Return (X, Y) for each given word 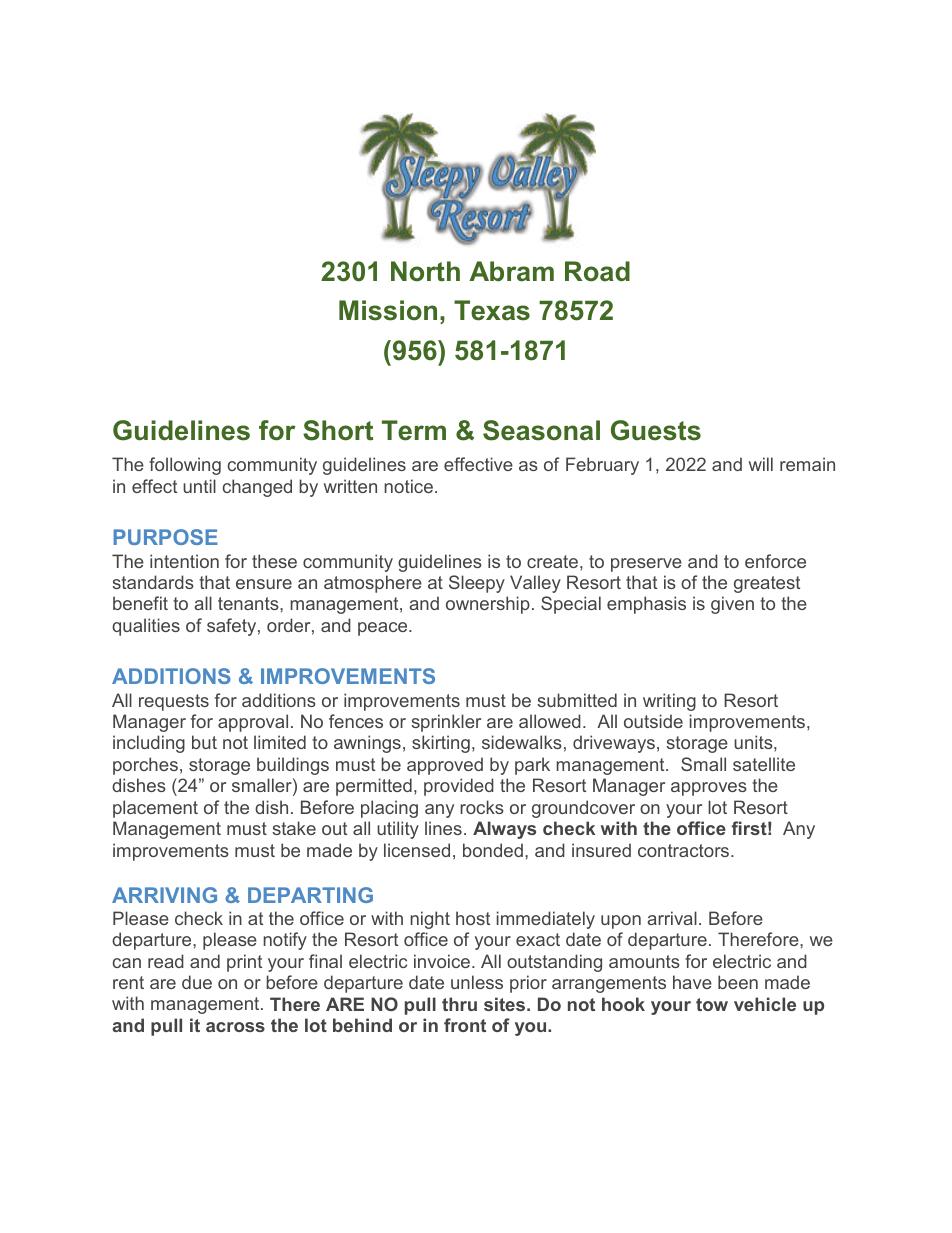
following (185, 466)
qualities (146, 627)
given (732, 605)
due (197, 982)
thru (459, 1004)
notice (408, 486)
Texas (492, 310)
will (761, 464)
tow (712, 1004)
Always (504, 830)
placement (155, 809)
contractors (685, 850)
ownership (488, 605)
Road (597, 271)
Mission (388, 310)
